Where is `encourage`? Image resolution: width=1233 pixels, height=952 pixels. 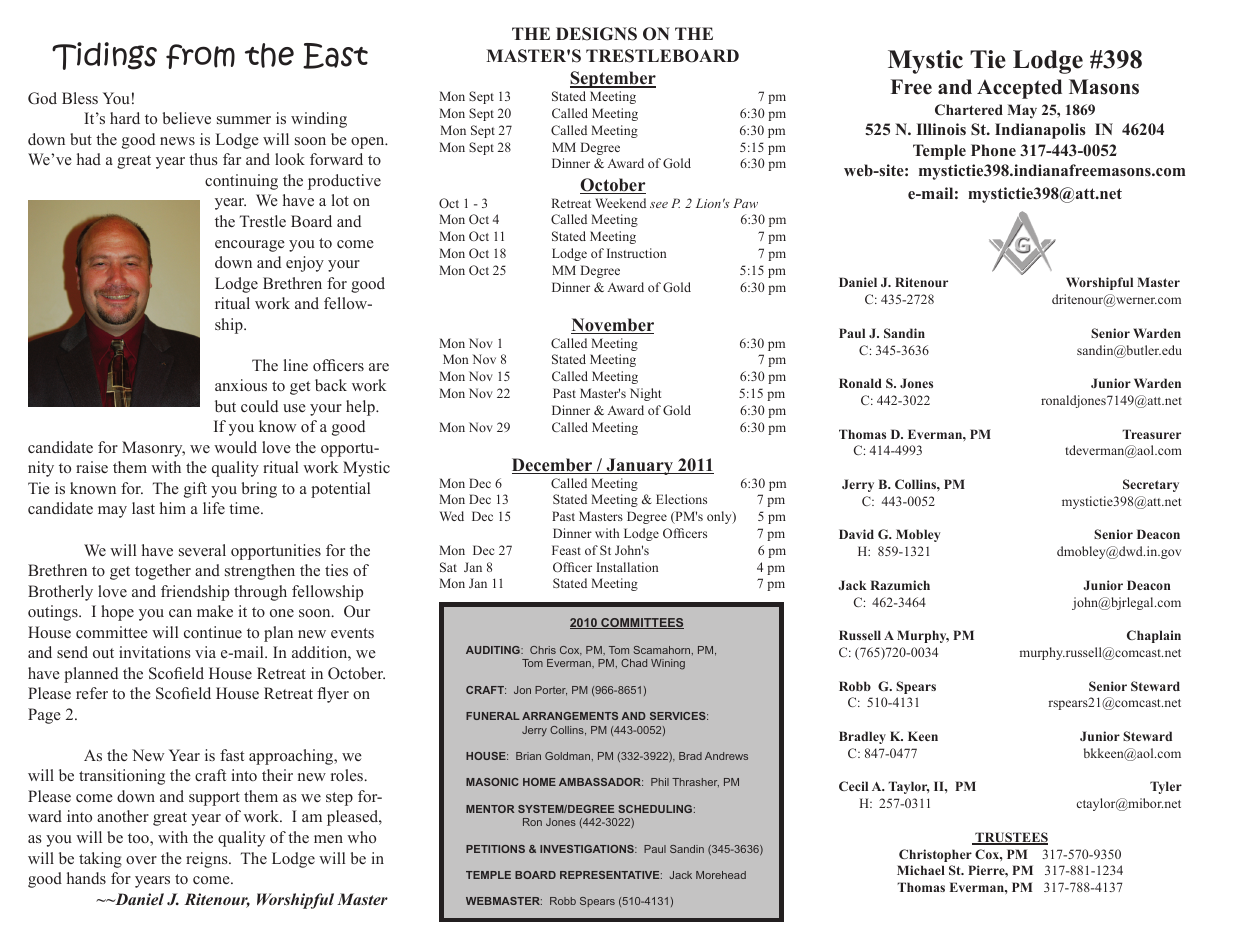 encourage is located at coordinates (250, 246).
